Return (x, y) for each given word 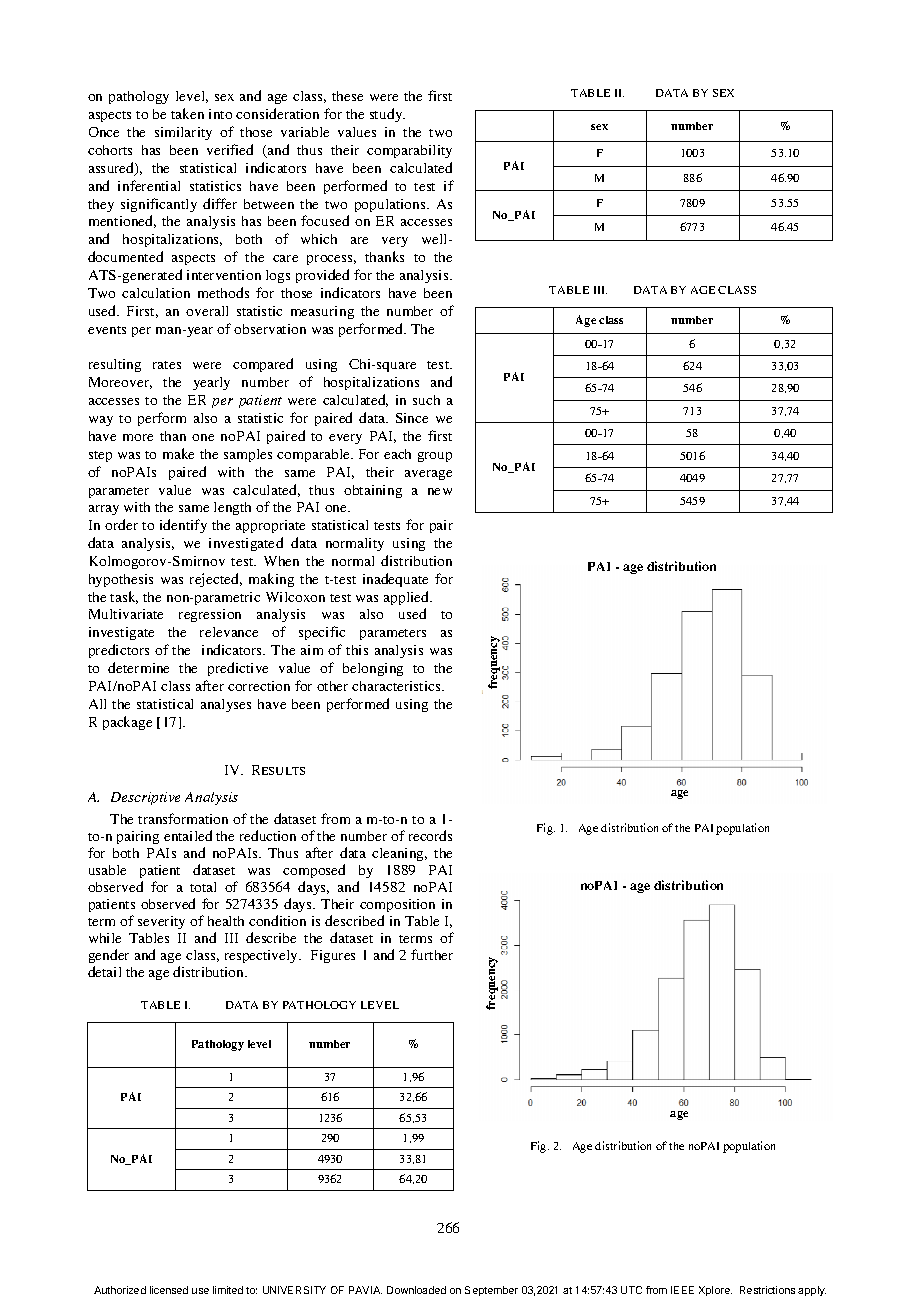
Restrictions (767, 1290)
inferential (149, 185)
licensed (169, 1290)
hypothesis (121, 580)
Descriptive (145, 798)
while (105, 938)
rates (167, 365)
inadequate (395, 580)
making (271, 580)
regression (210, 615)
